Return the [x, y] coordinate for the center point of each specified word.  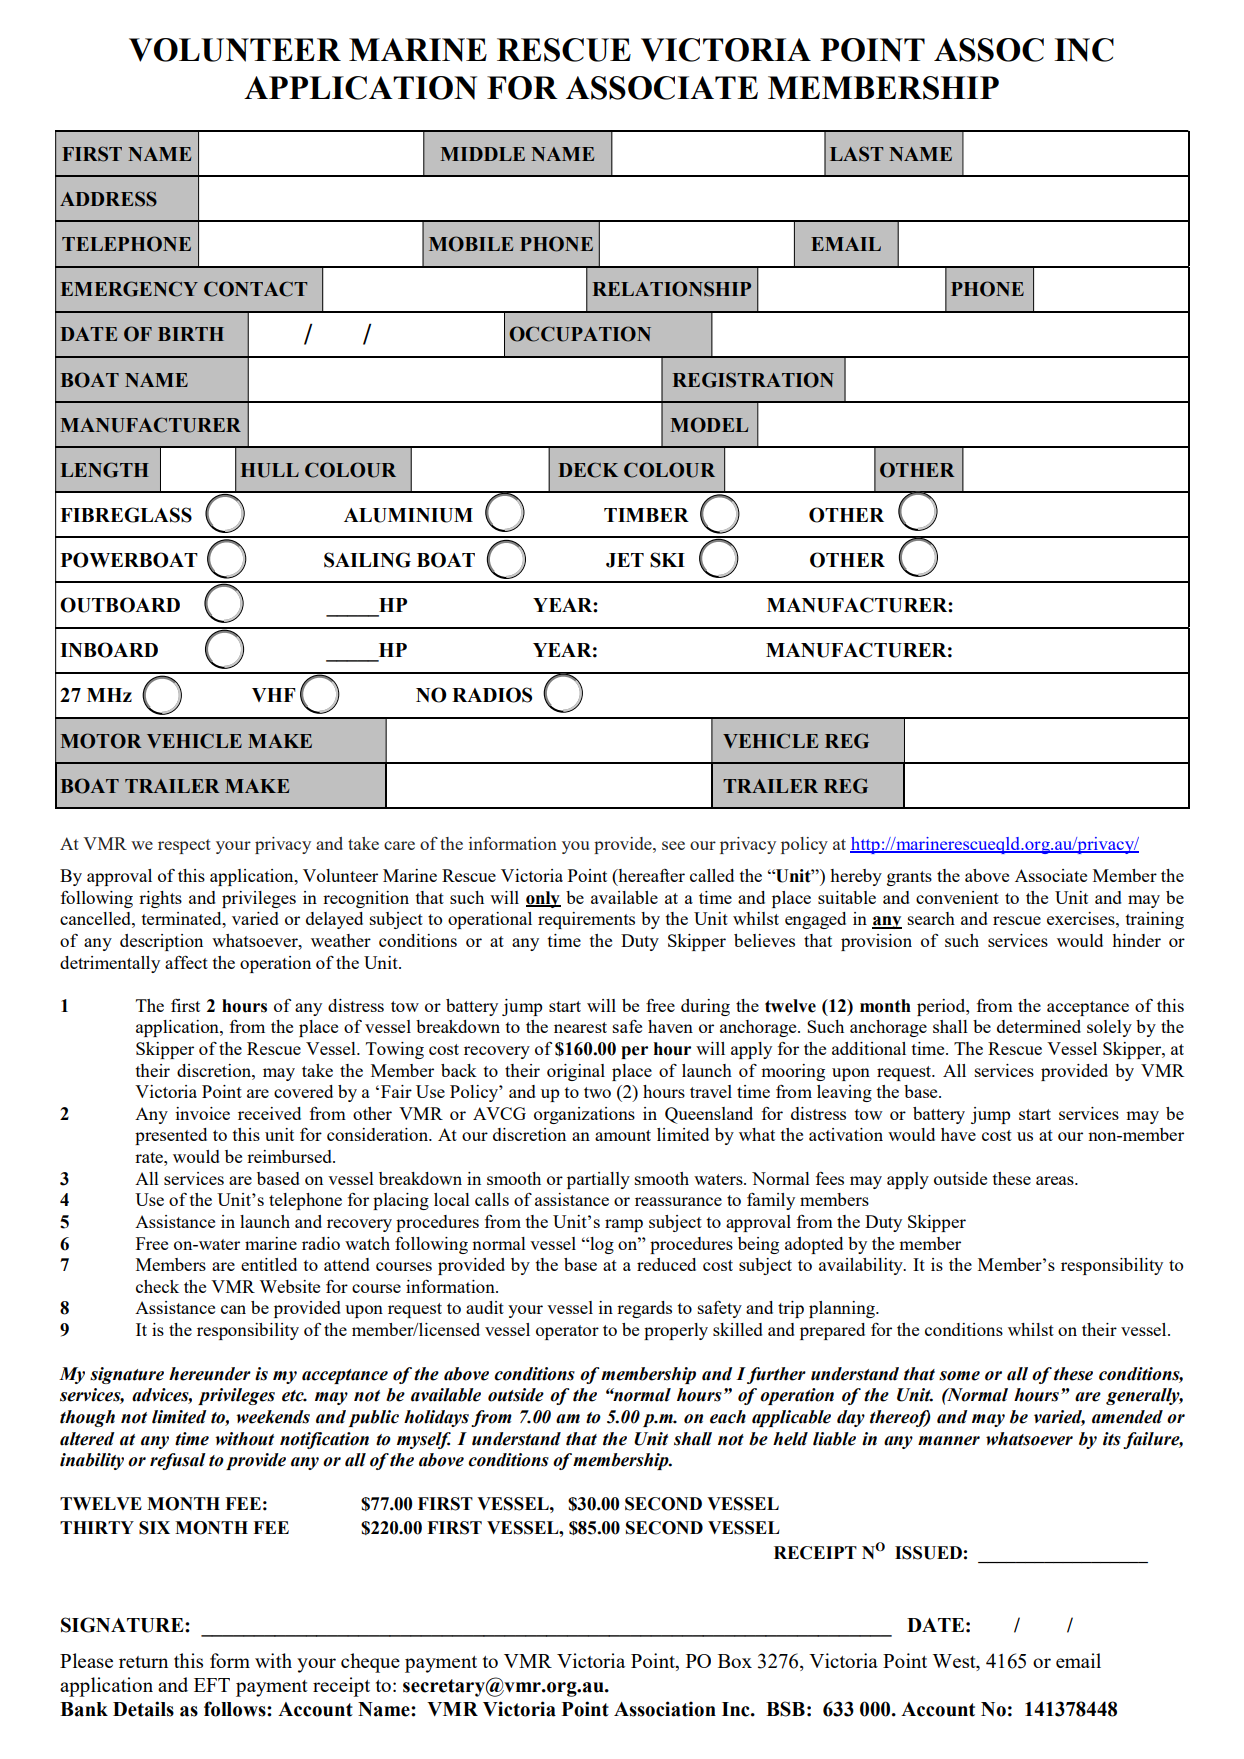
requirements [586, 920]
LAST [856, 154]
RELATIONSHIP [672, 289]
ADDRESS [108, 199]
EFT [212, 1685]
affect [186, 962]
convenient [957, 897]
